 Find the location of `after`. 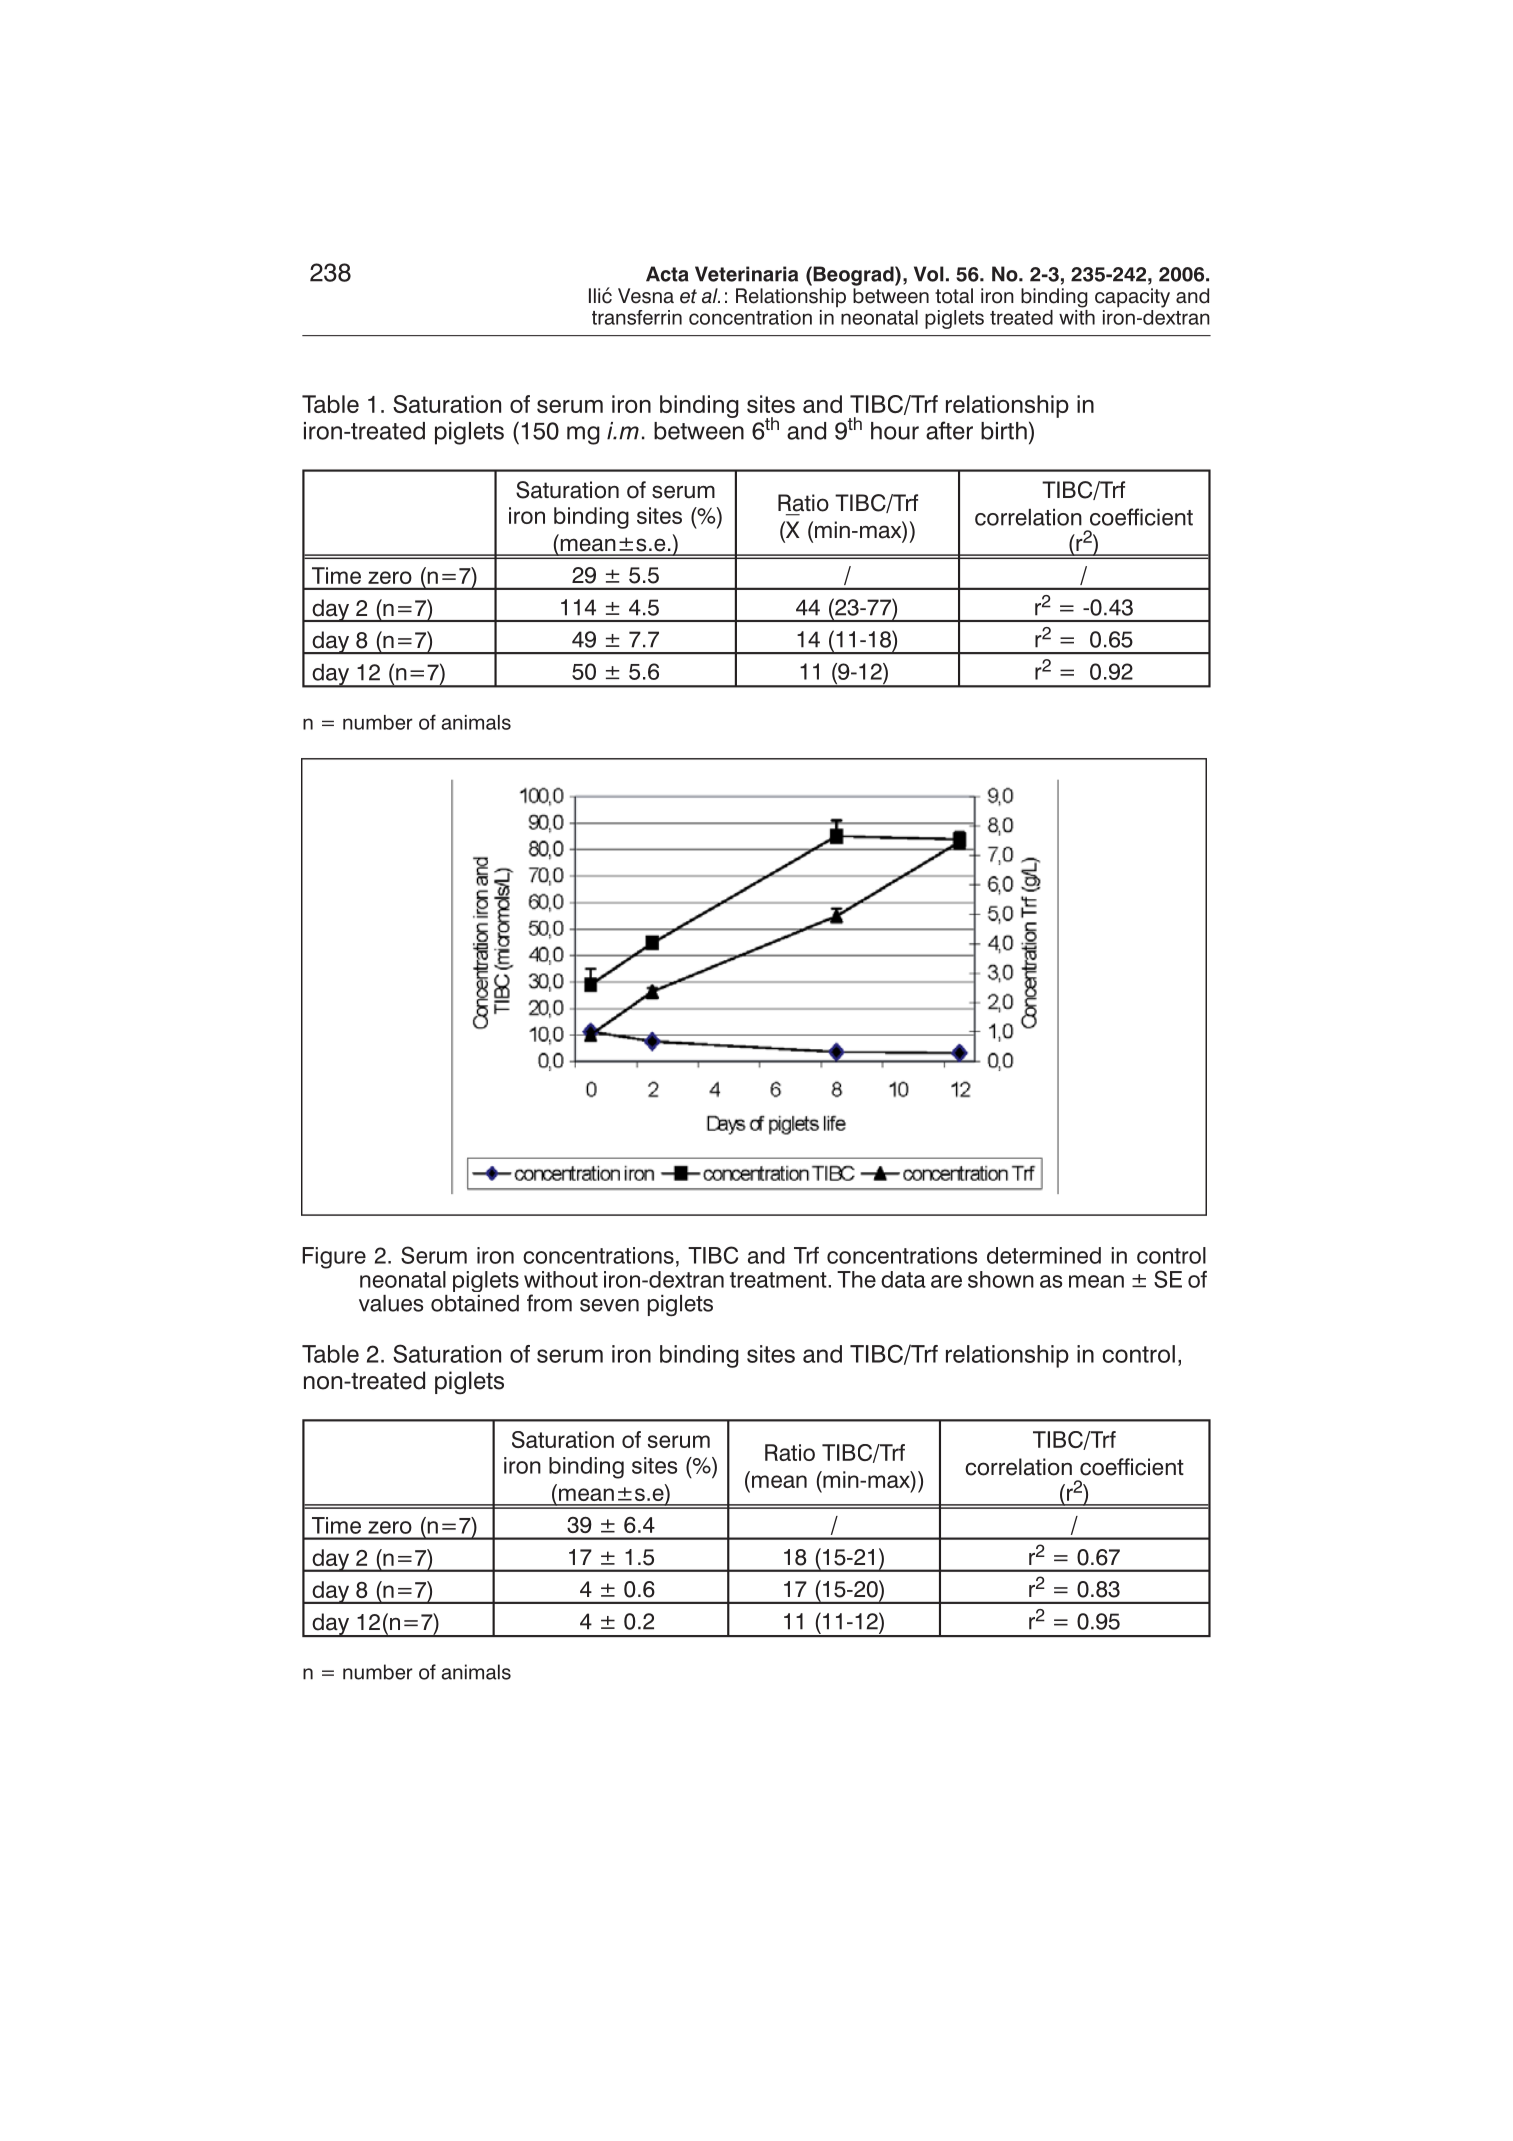

after is located at coordinates (949, 430).
